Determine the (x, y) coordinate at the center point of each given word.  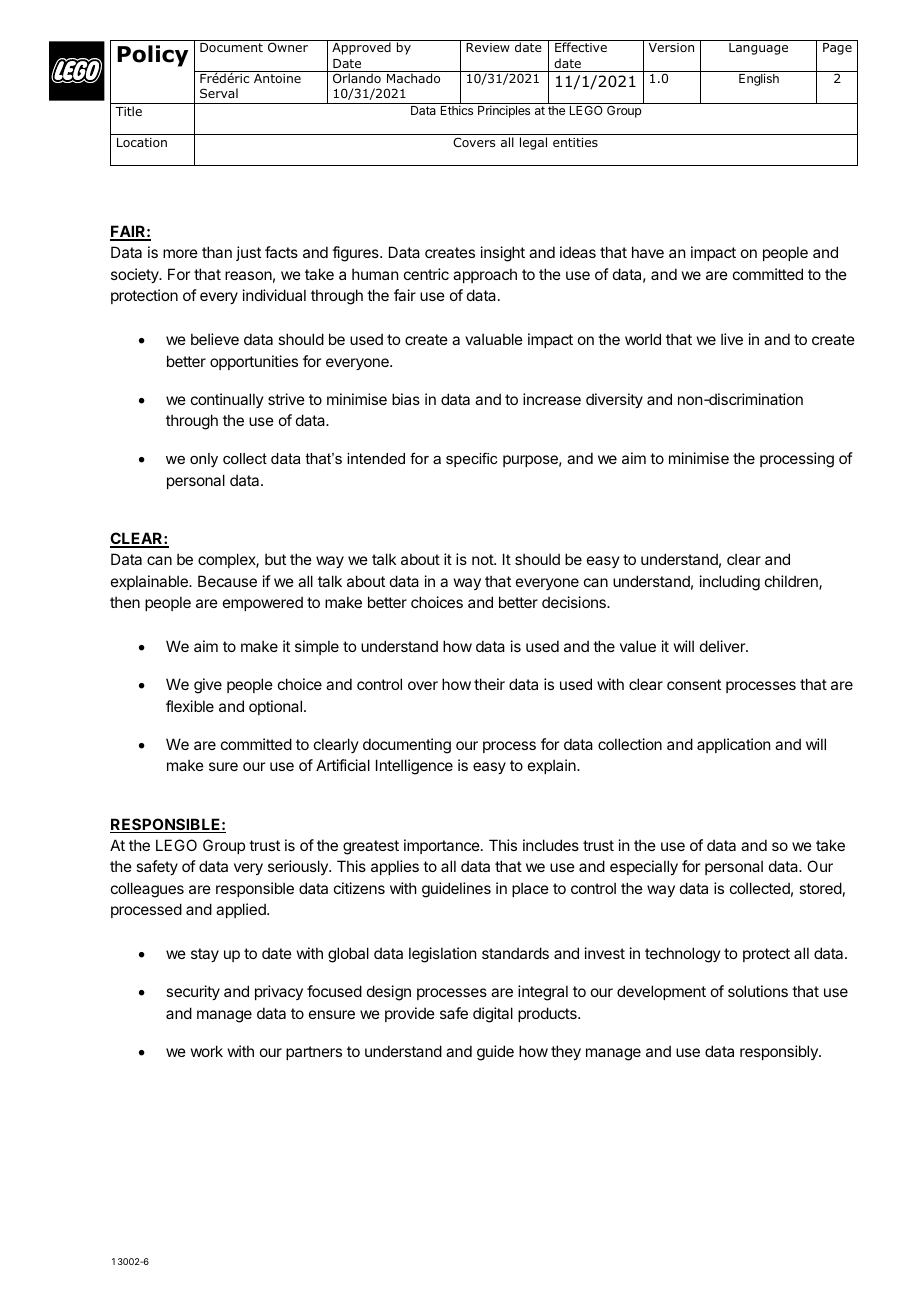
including (730, 583)
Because (227, 581)
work (207, 1051)
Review (488, 47)
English (759, 79)
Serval (219, 93)
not (483, 559)
